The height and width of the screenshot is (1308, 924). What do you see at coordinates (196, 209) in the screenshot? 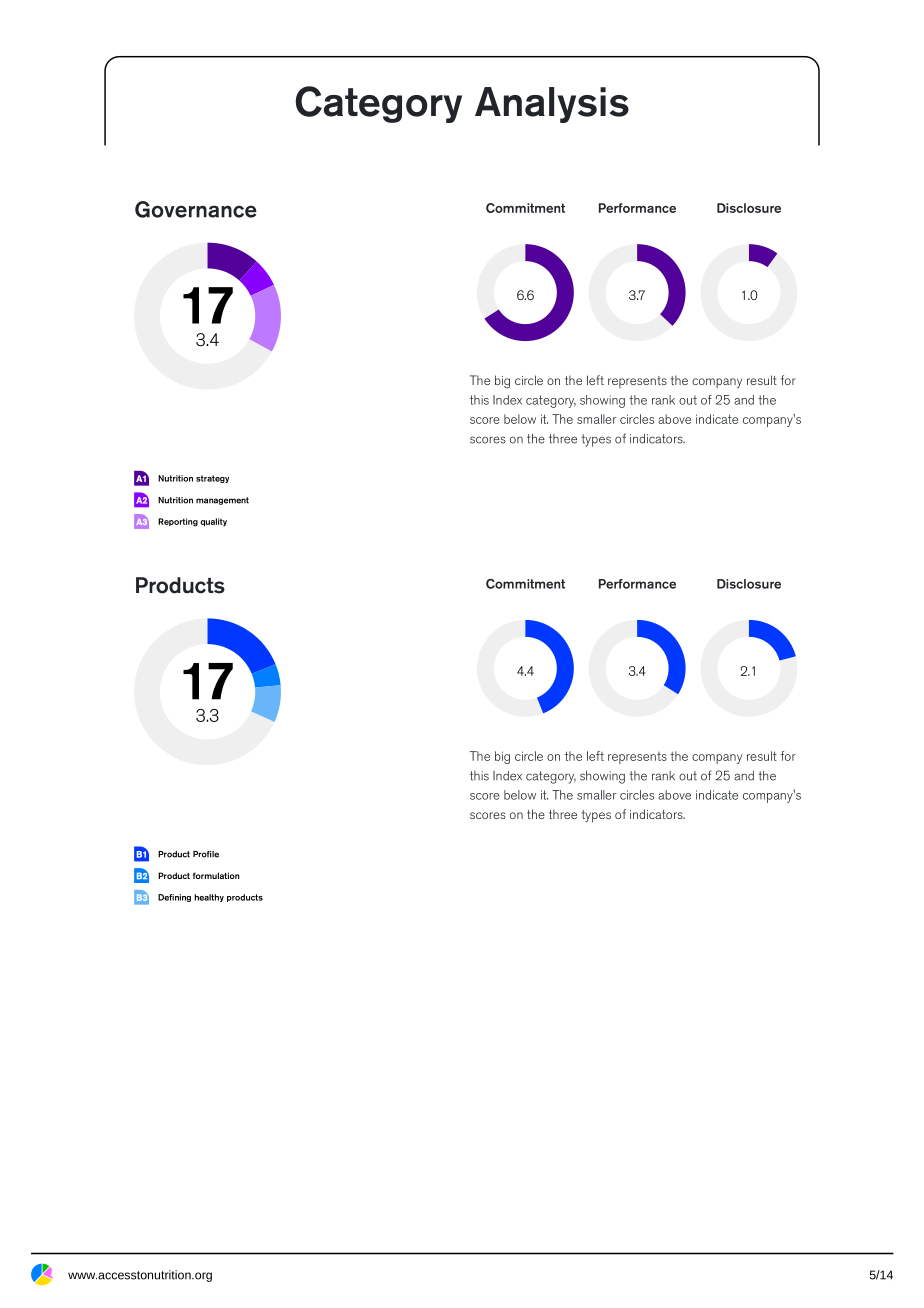
I see `Governance` at bounding box center [196, 209].
